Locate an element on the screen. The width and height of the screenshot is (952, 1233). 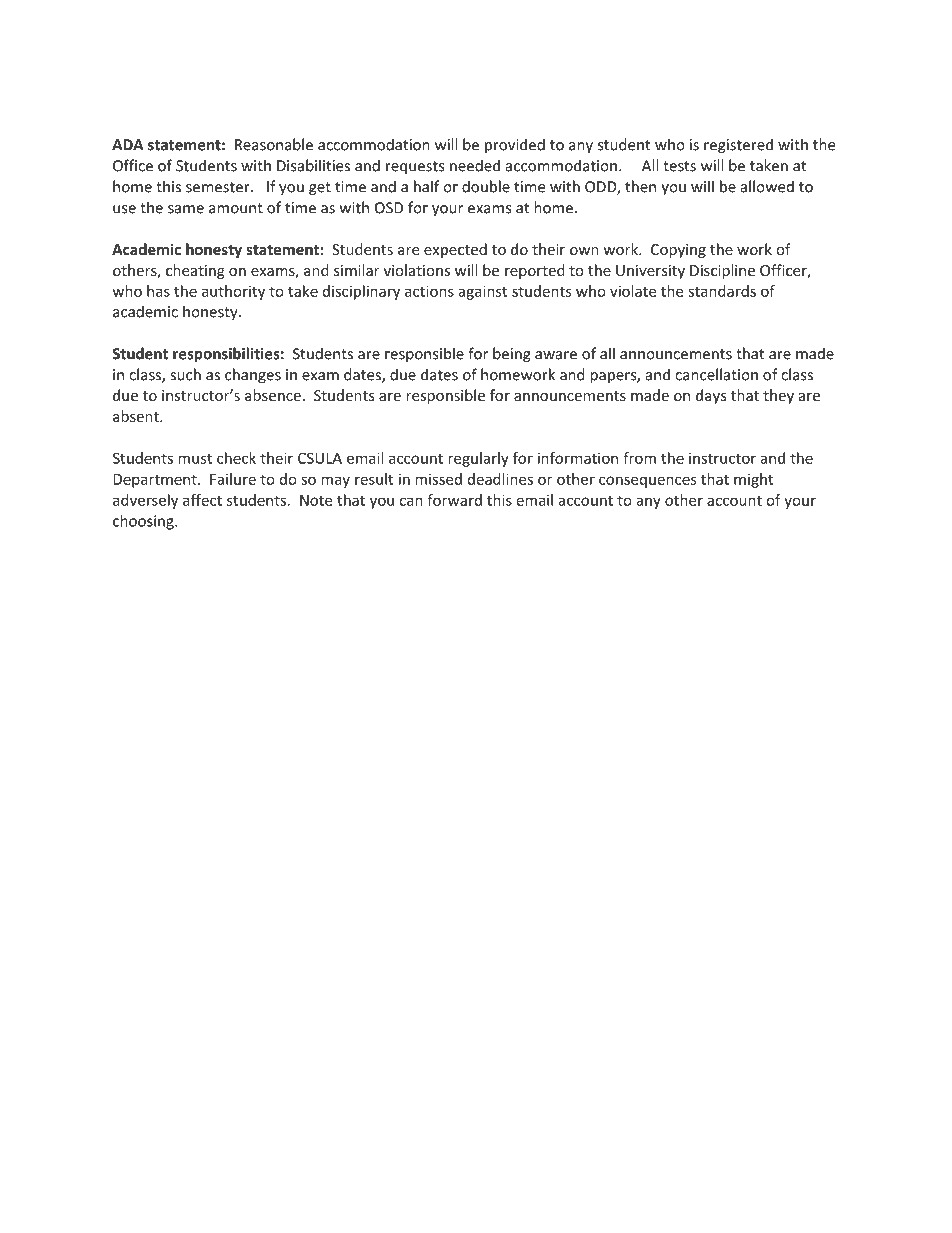
tests is located at coordinates (679, 166).
